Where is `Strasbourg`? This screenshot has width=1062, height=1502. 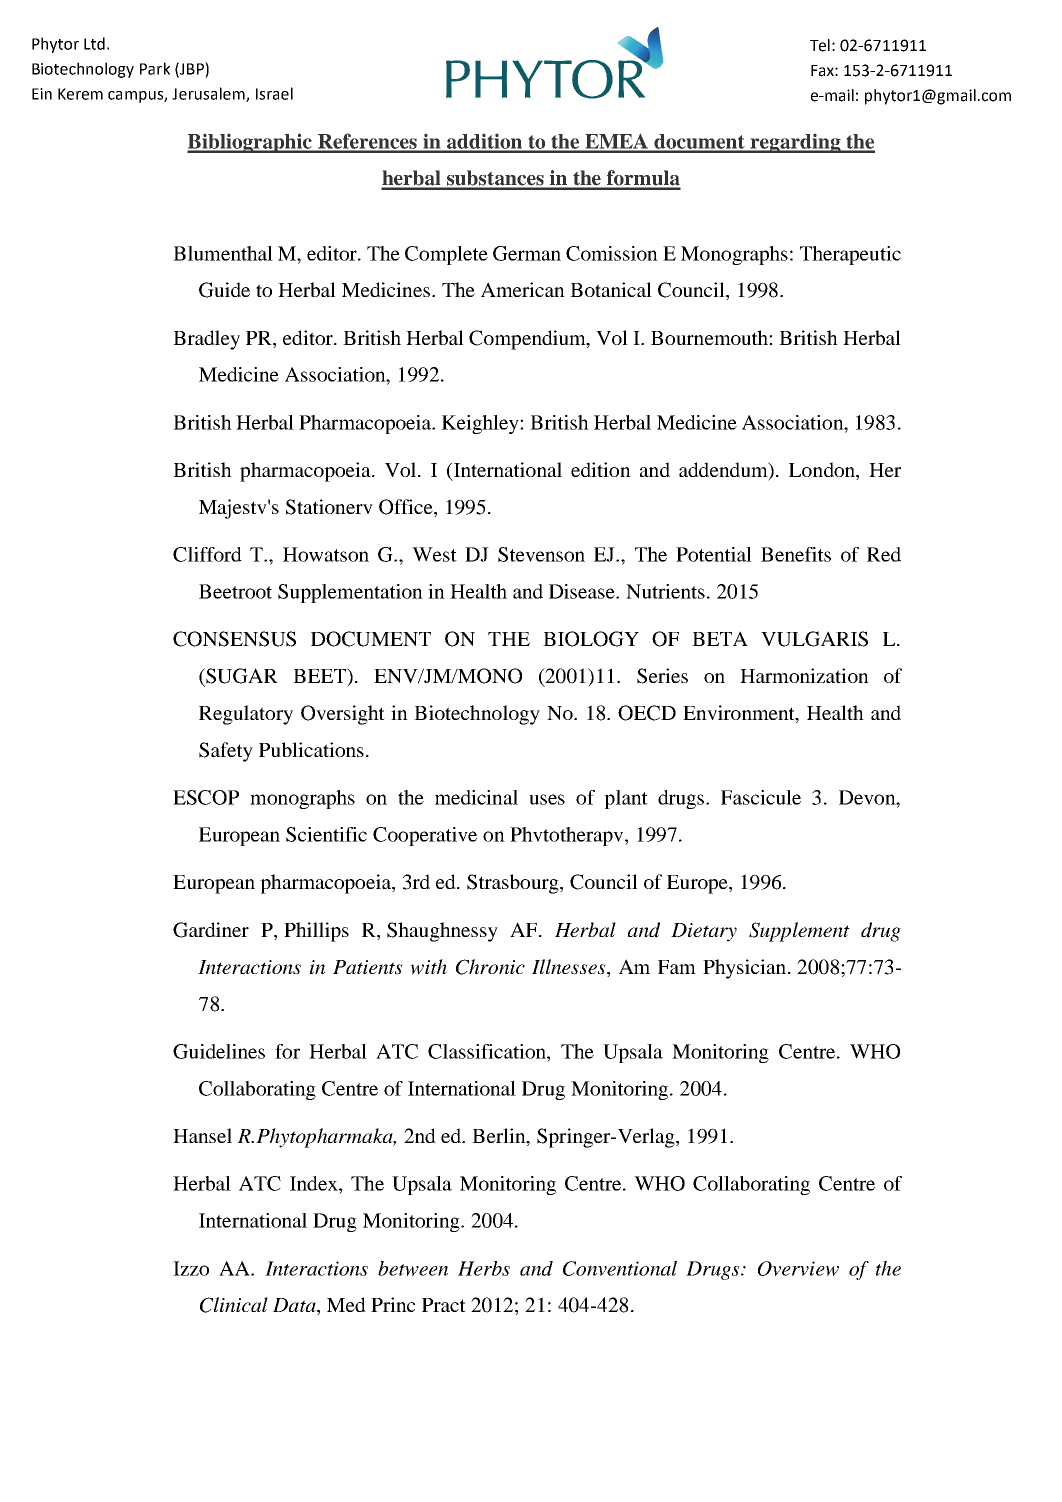
Strasbourg is located at coordinates (514, 884).
